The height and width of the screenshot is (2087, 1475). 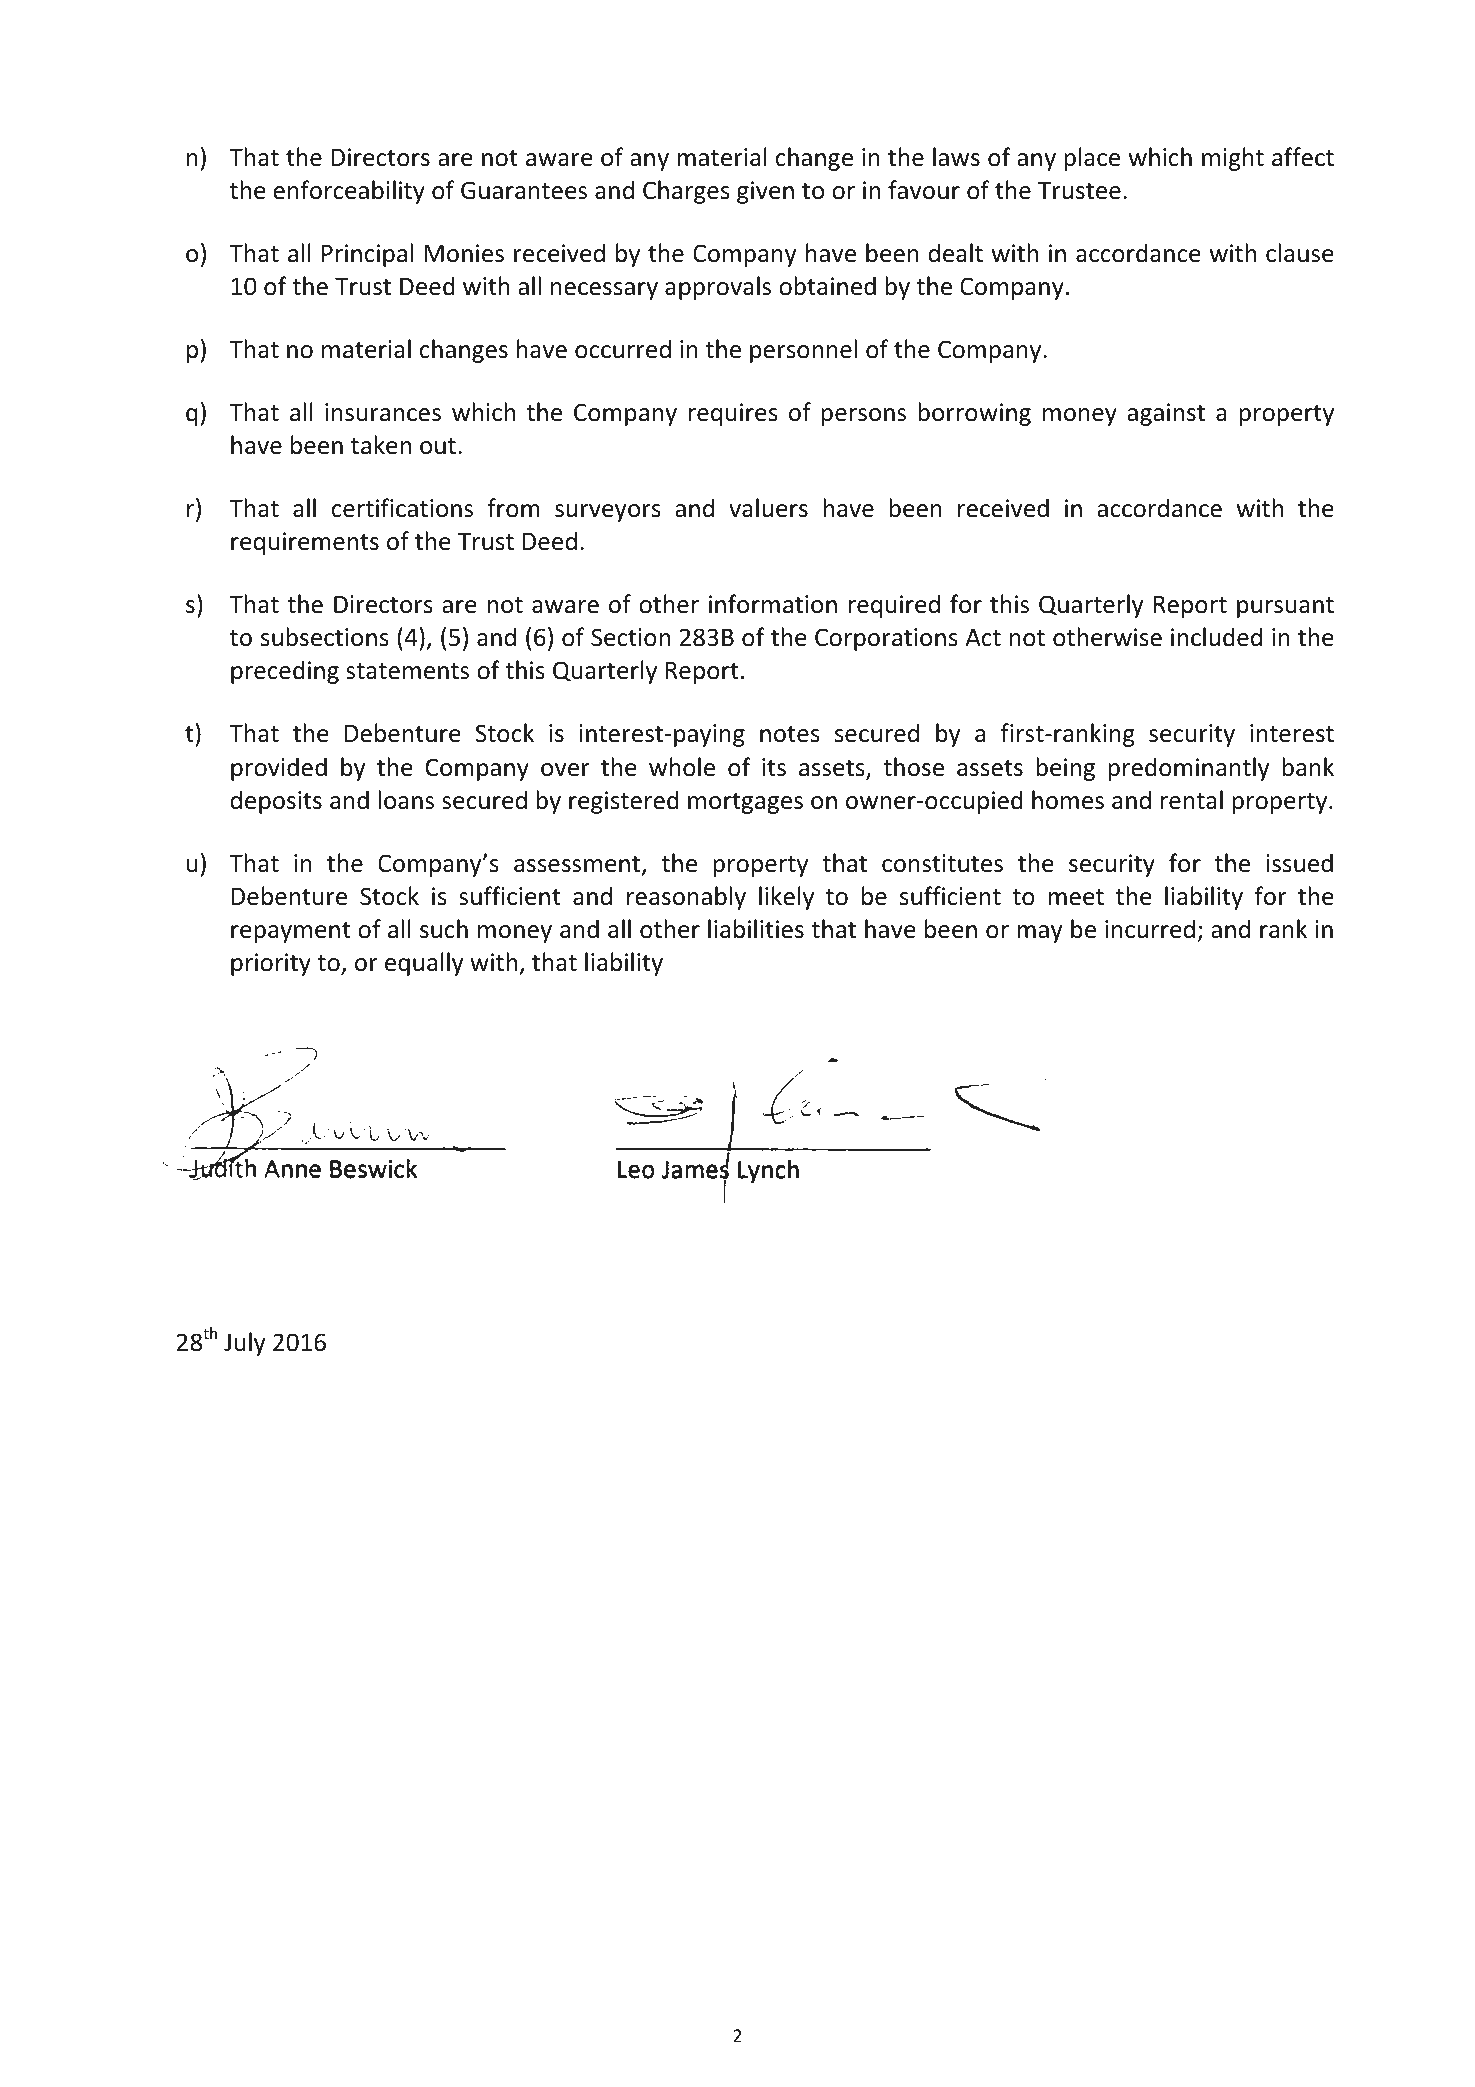 What do you see at coordinates (733, 414) in the screenshot?
I see `requires` at bounding box center [733, 414].
